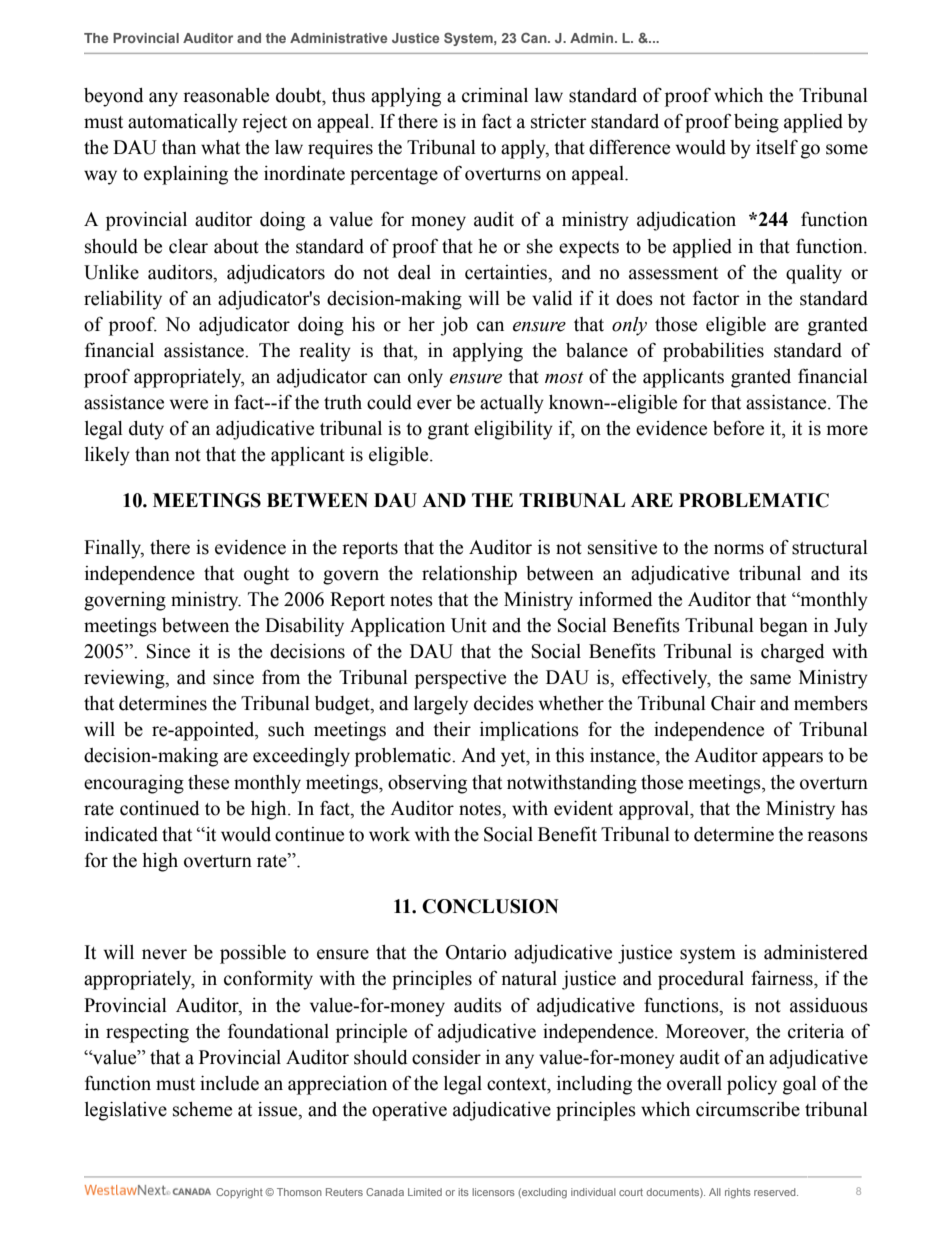 This screenshot has width=952, height=1233. What do you see at coordinates (512, 404) in the screenshot?
I see `actually` at bounding box center [512, 404].
